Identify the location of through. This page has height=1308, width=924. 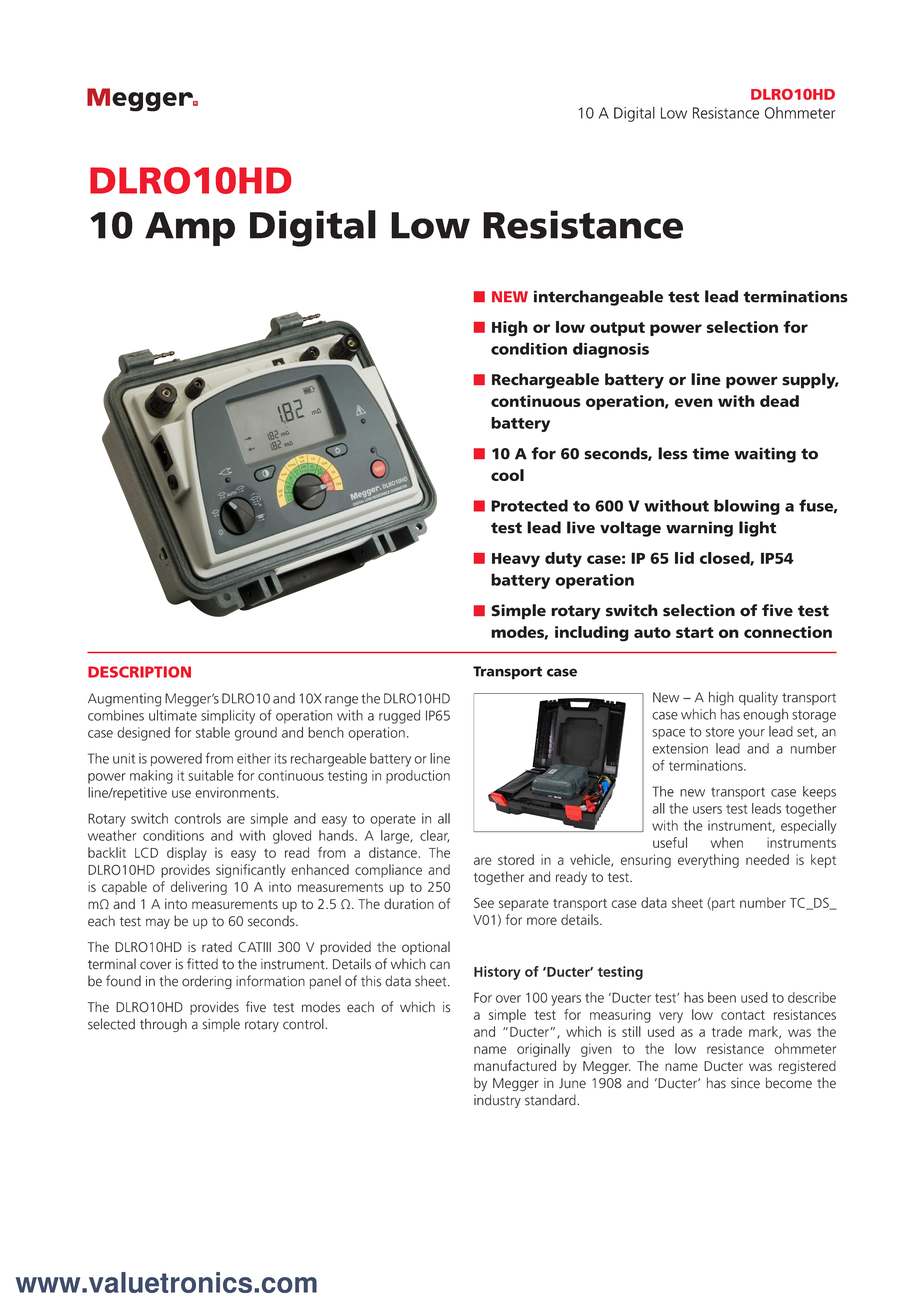
(163, 1025).
